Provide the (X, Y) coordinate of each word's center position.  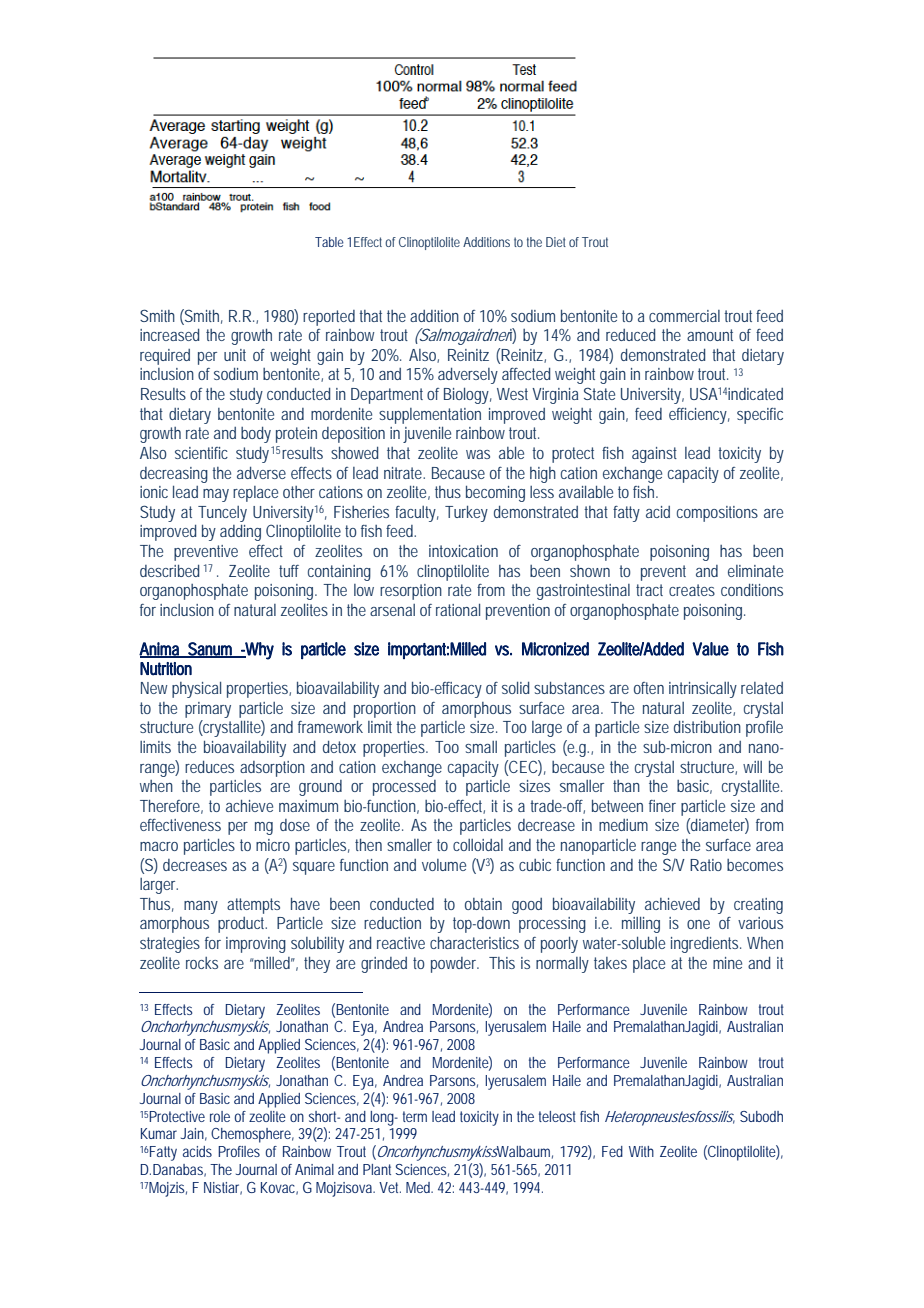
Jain (192, 1133)
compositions (717, 514)
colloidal (478, 845)
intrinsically (703, 690)
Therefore (170, 806)
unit (235, 355)
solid (515, 688)
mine (727, 963)
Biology (466, 396)
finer (662, 806)
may (216, 495)
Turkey (466, 514)
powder (455, 965)
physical (196, 690)
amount (710, 335)
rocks (202, 963)
